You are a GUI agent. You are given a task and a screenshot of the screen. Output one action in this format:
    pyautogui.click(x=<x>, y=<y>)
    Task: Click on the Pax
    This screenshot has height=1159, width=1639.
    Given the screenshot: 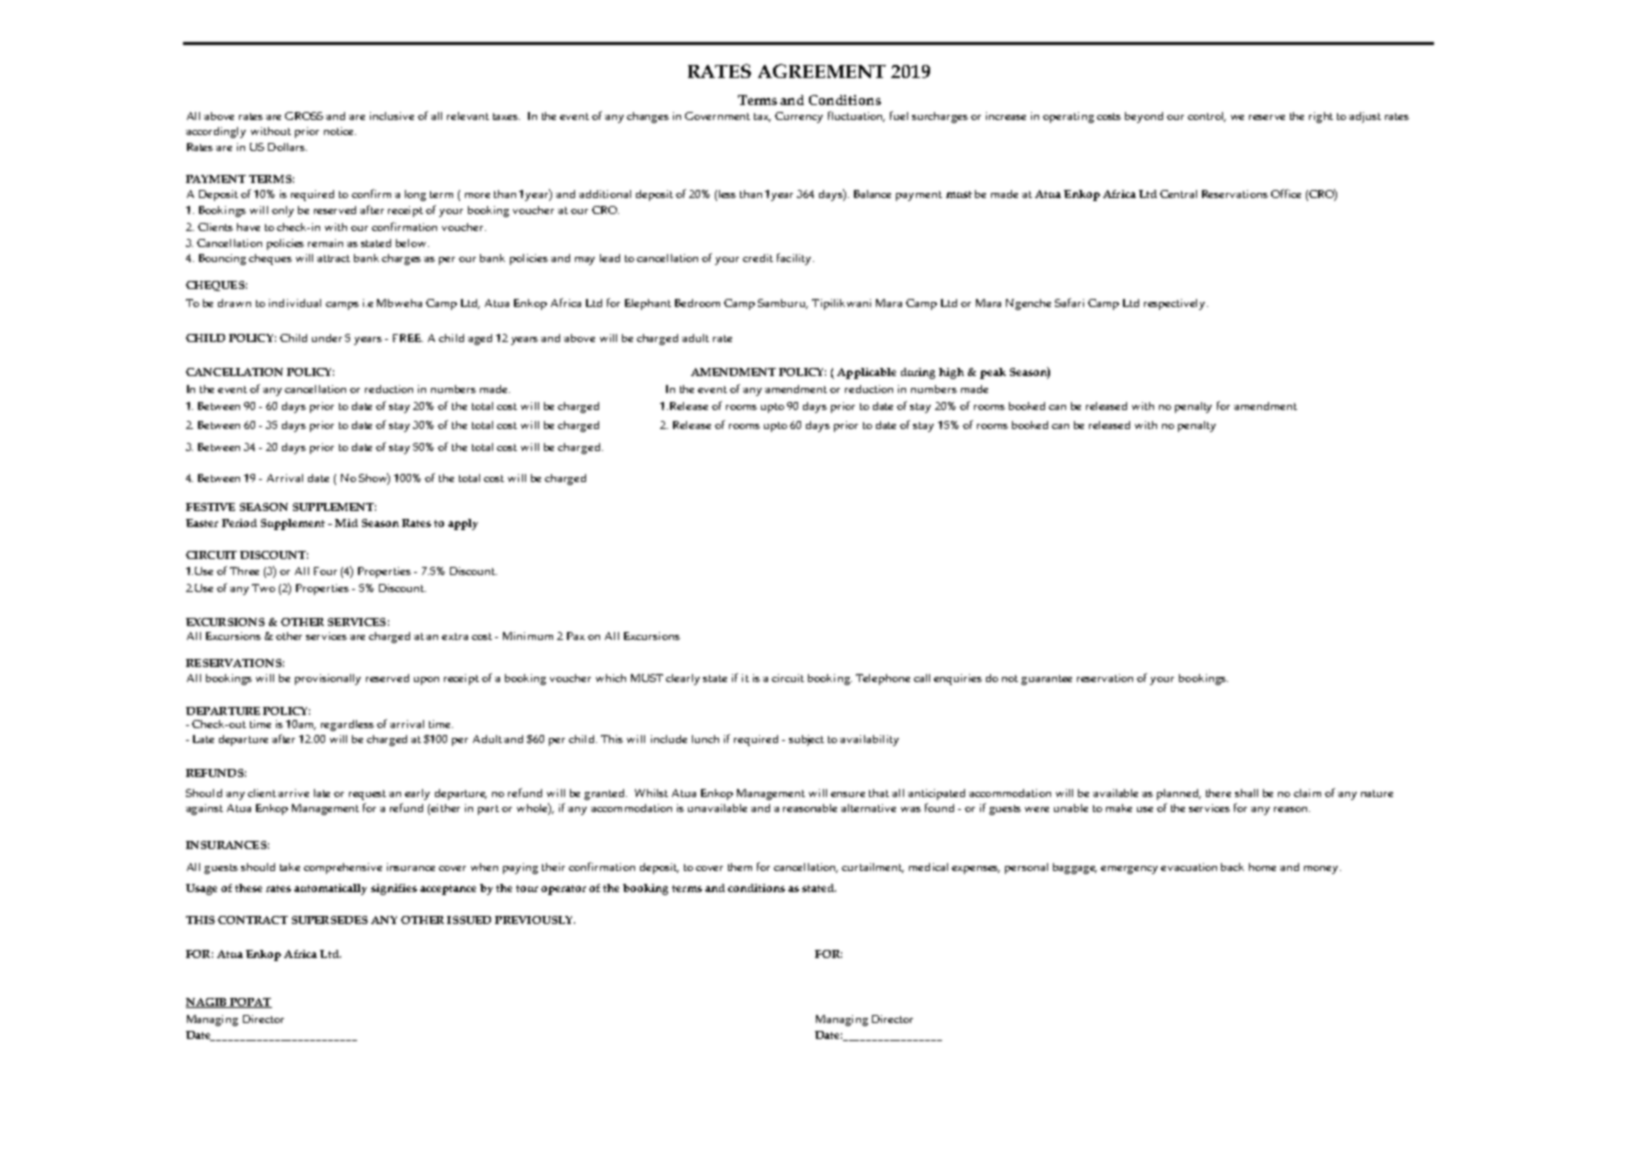 What is the action you would take?
    pyautogui.click(x=576, y=636)
